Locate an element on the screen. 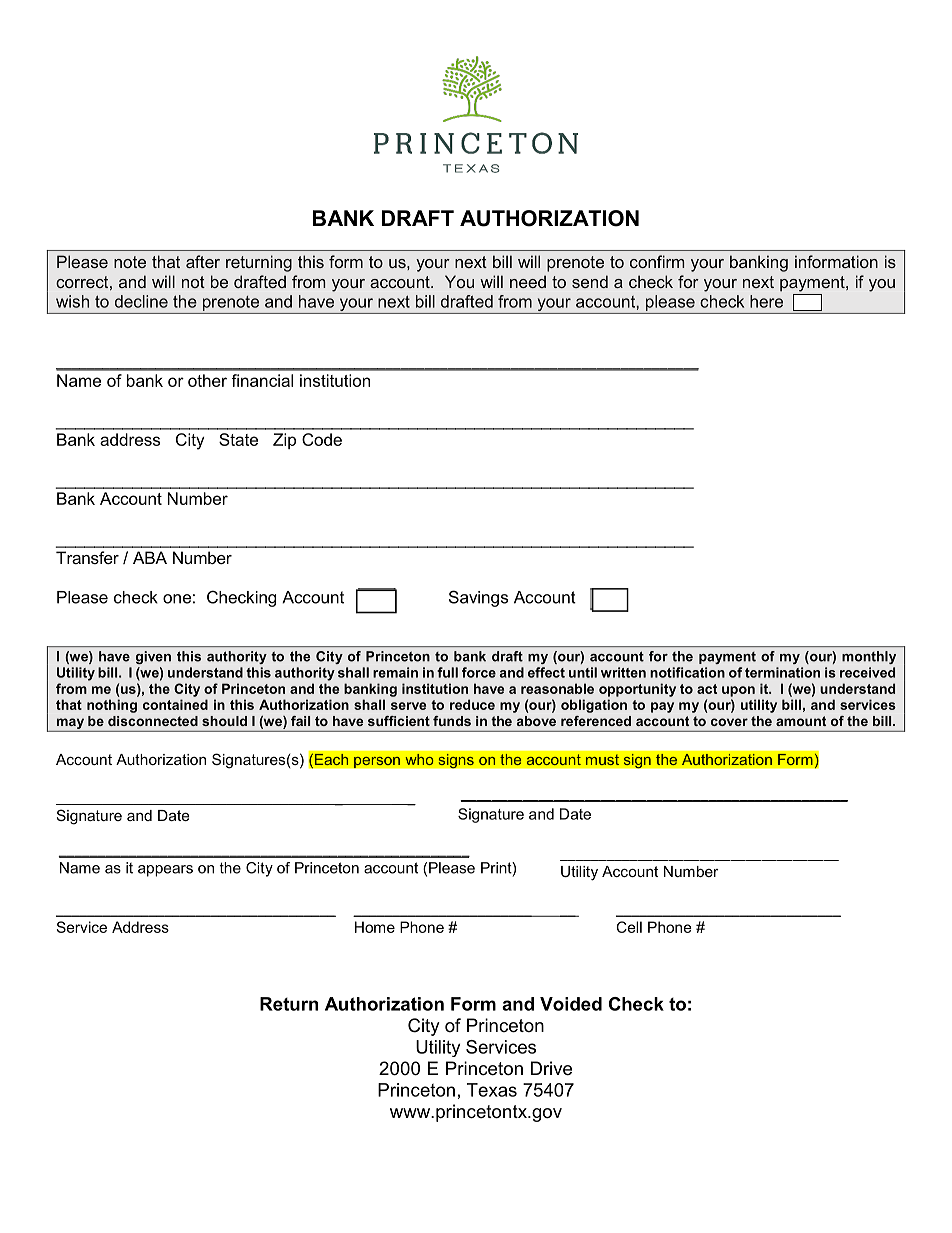 This screenshot has height=1233, width=952. Savings is located at coordinates (478, 598).
